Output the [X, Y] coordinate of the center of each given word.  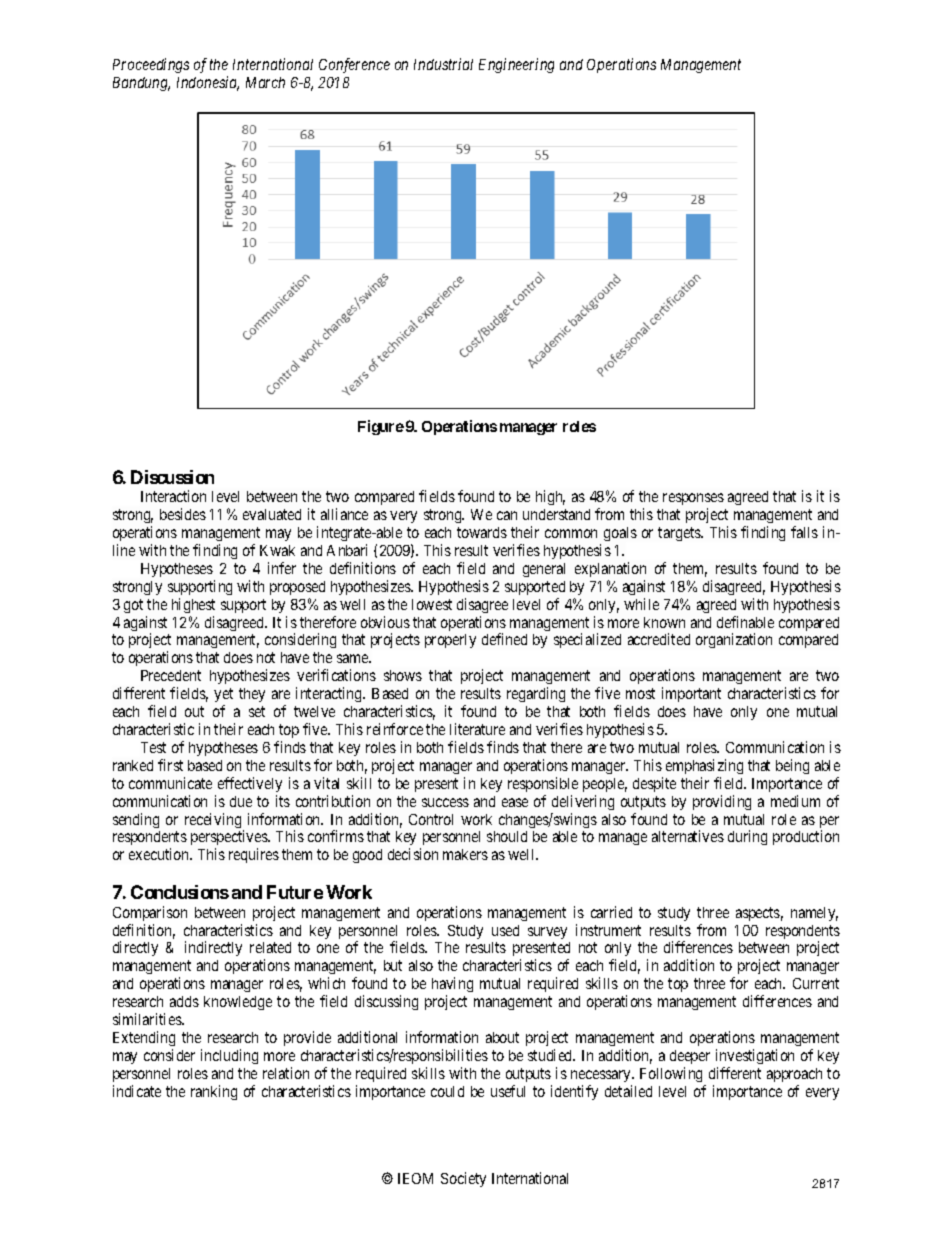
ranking [214, 1092]
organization [734, 640]
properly [450, 641]
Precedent [171, 675]
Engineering [516, 65]
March [265, 82]
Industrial [443, 64]
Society [463, 1179]
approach [794, 1075]
